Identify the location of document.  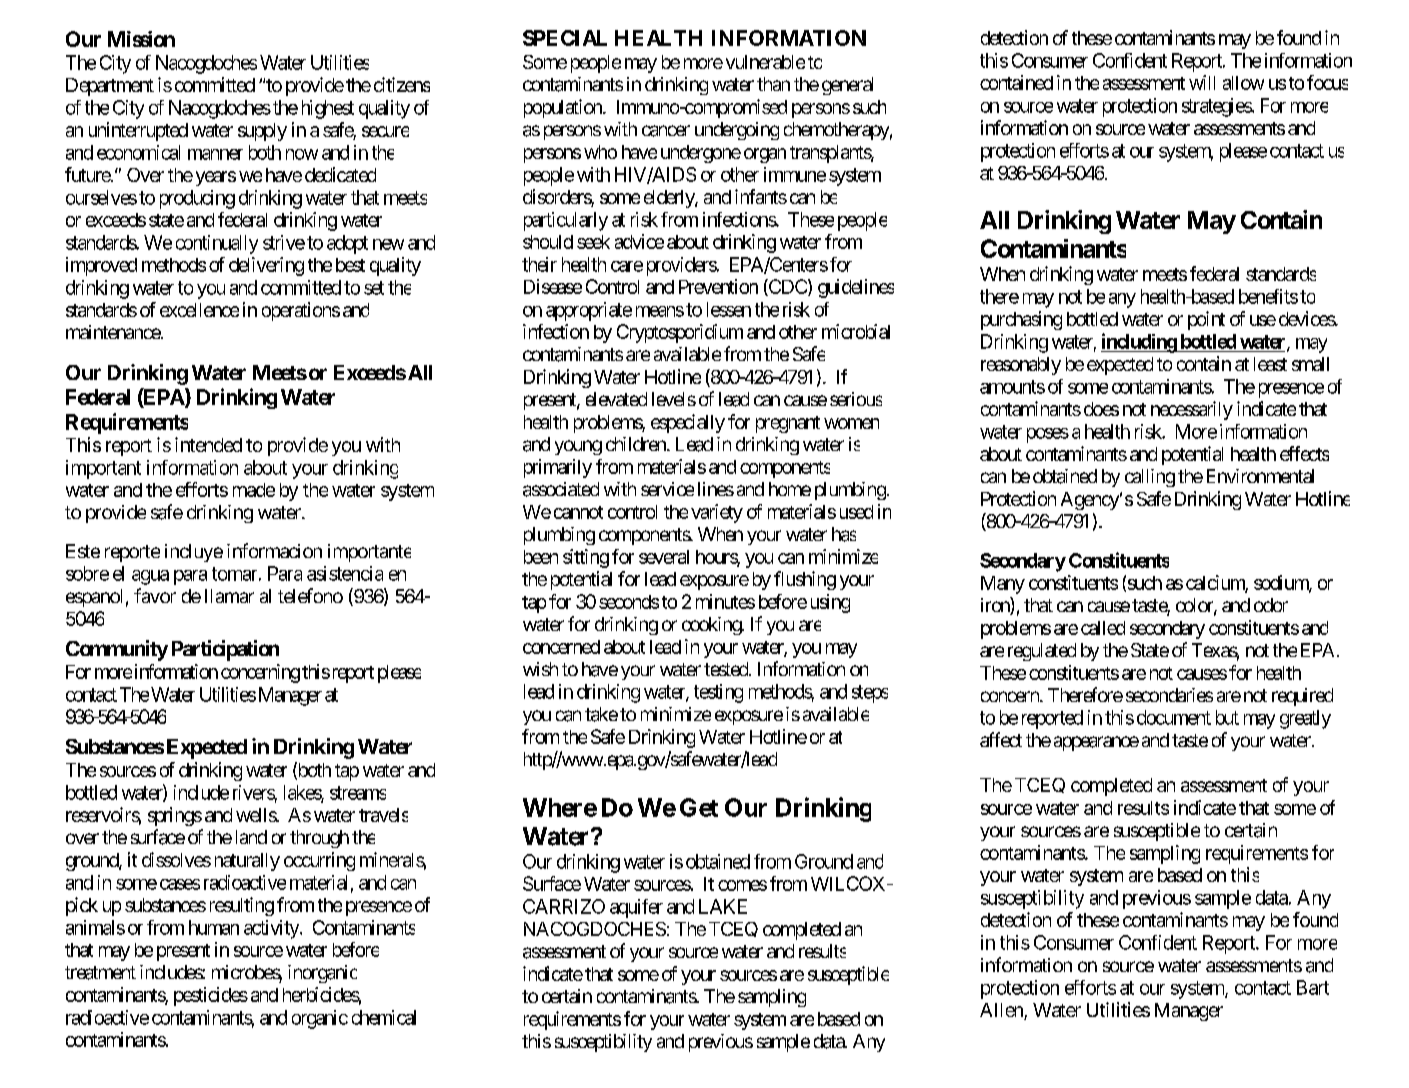
(1174, 717).
